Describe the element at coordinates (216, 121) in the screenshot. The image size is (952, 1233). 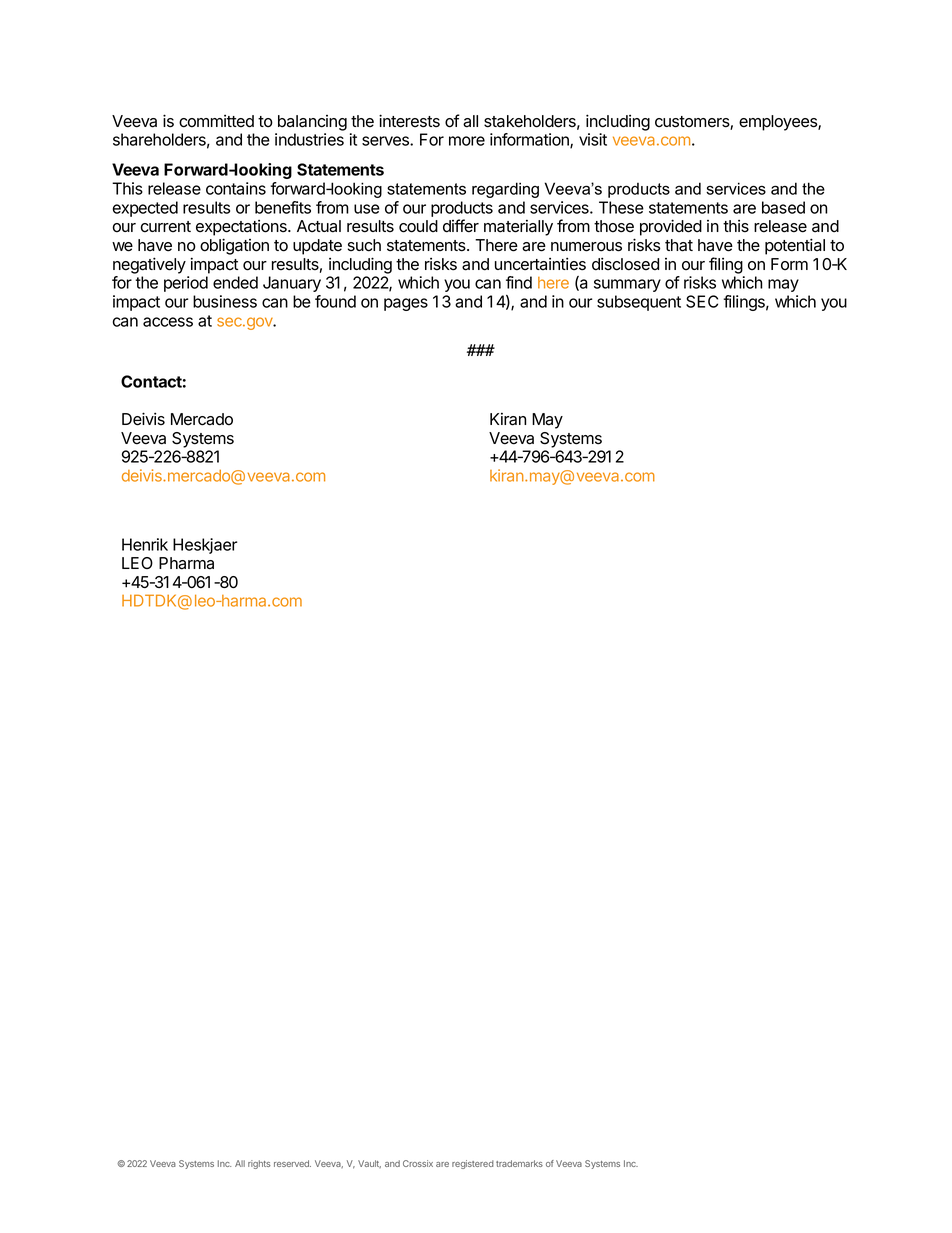
I see `committed` at that location.
